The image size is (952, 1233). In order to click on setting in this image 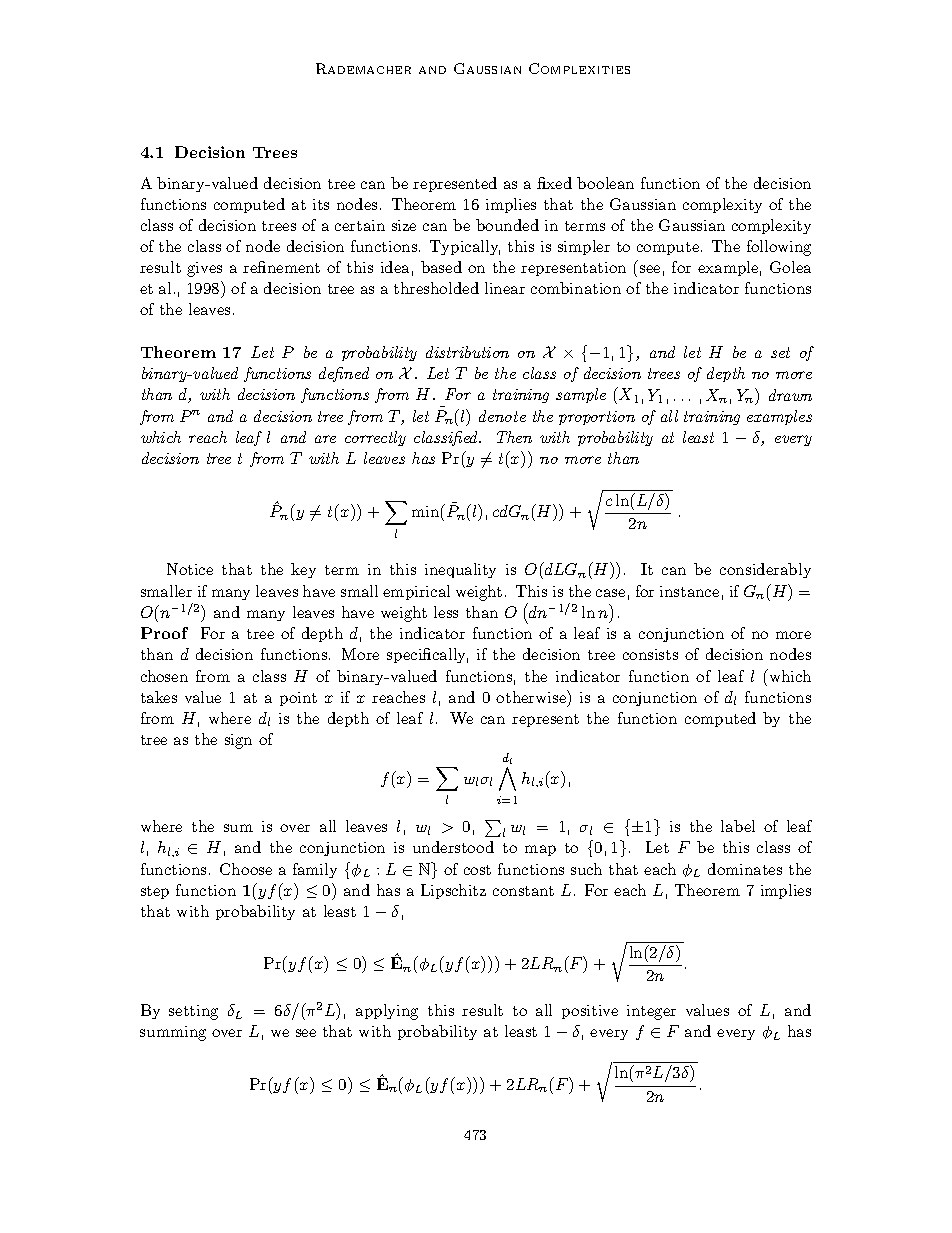, I will do `click(193, 1012)`.
